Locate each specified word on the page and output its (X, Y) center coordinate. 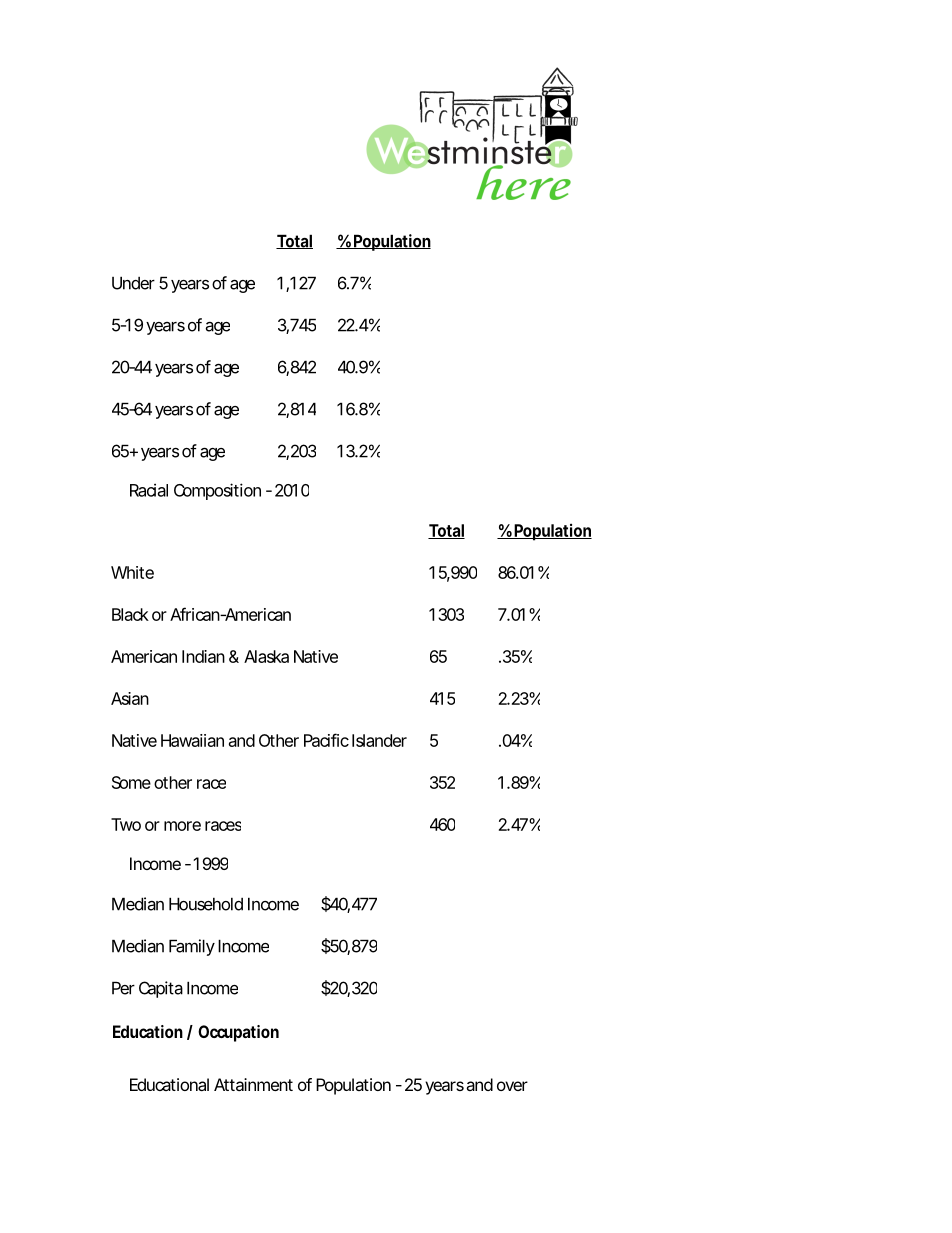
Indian (203, 656)
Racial (149, 490)
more (182, 826)
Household (206, 904)
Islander (379, 740)
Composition (217, 491)
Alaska (266, 656)
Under (133, 283)
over (512, 1086)
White (132, 572)
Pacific (326, 740)
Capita (161, 989)
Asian (130, 698)
